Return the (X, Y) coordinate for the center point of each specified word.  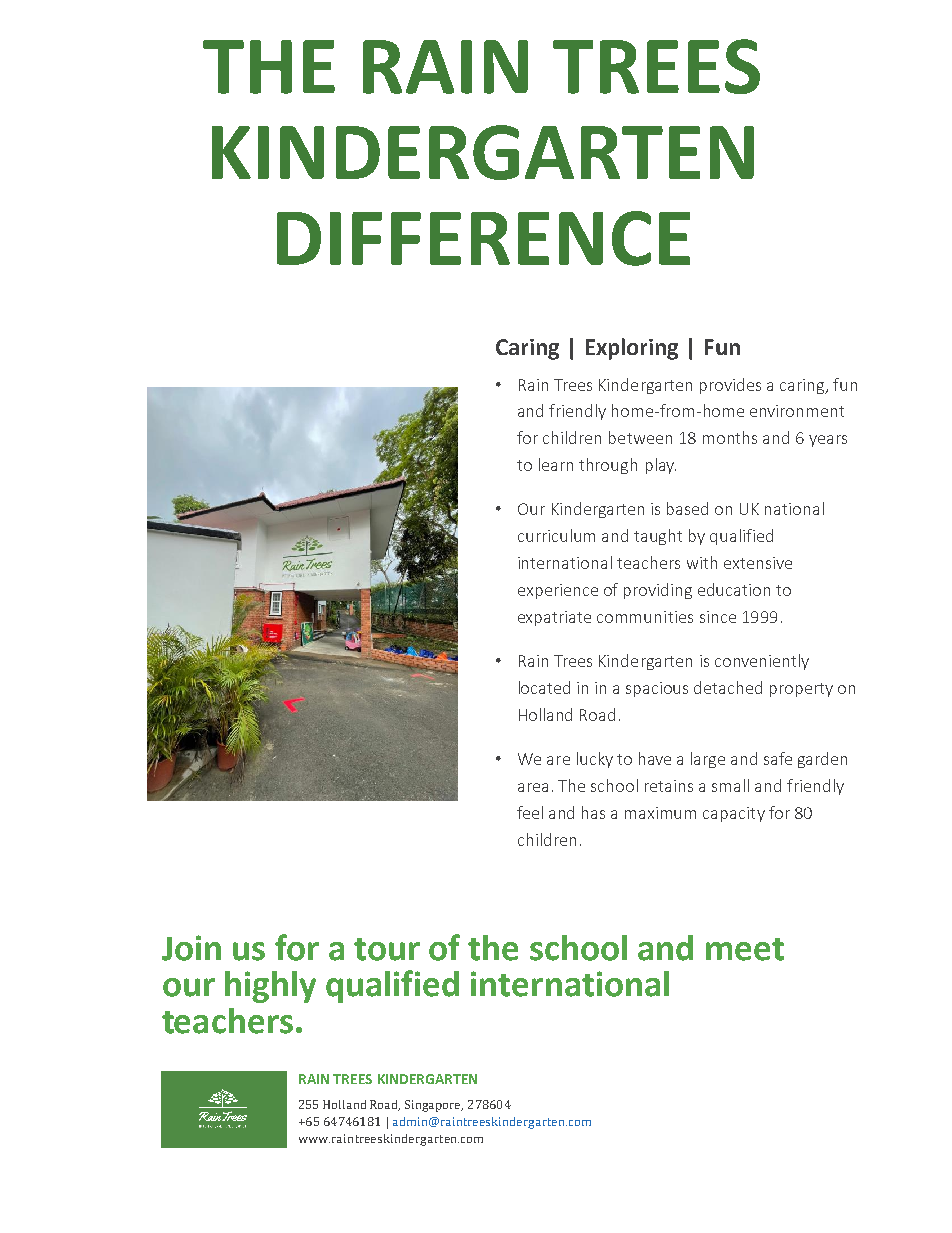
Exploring (632, 349)
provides (730, 386)
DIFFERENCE (483, 238)
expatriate (554, 618)
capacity (734, 814)
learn (556, 464)
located (544, 687)
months (730, 437)
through (608, 466)
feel (530, 812)
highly (270, 987)
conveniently (762, 662)
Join (191, 948)
